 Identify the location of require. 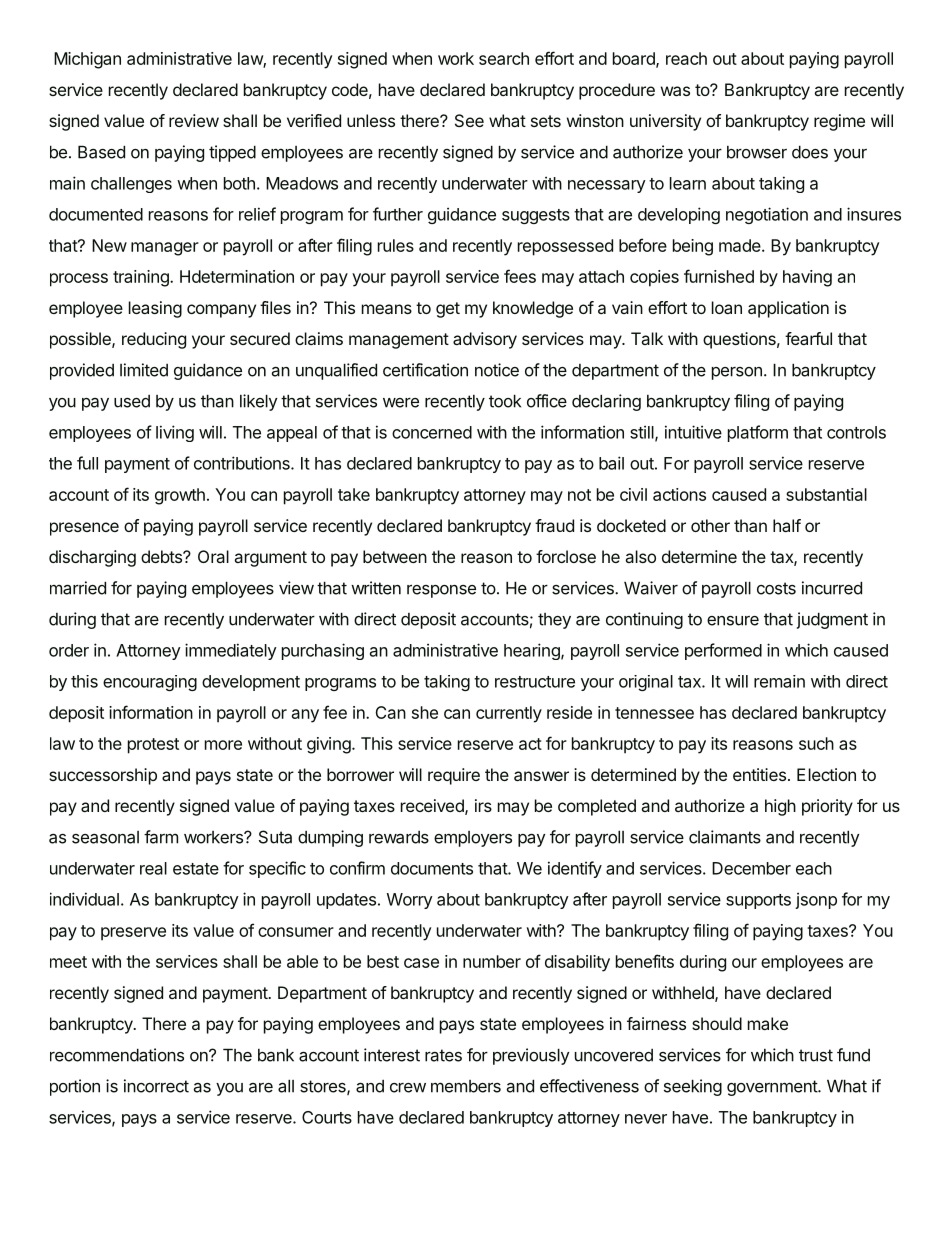
(454, 776).
